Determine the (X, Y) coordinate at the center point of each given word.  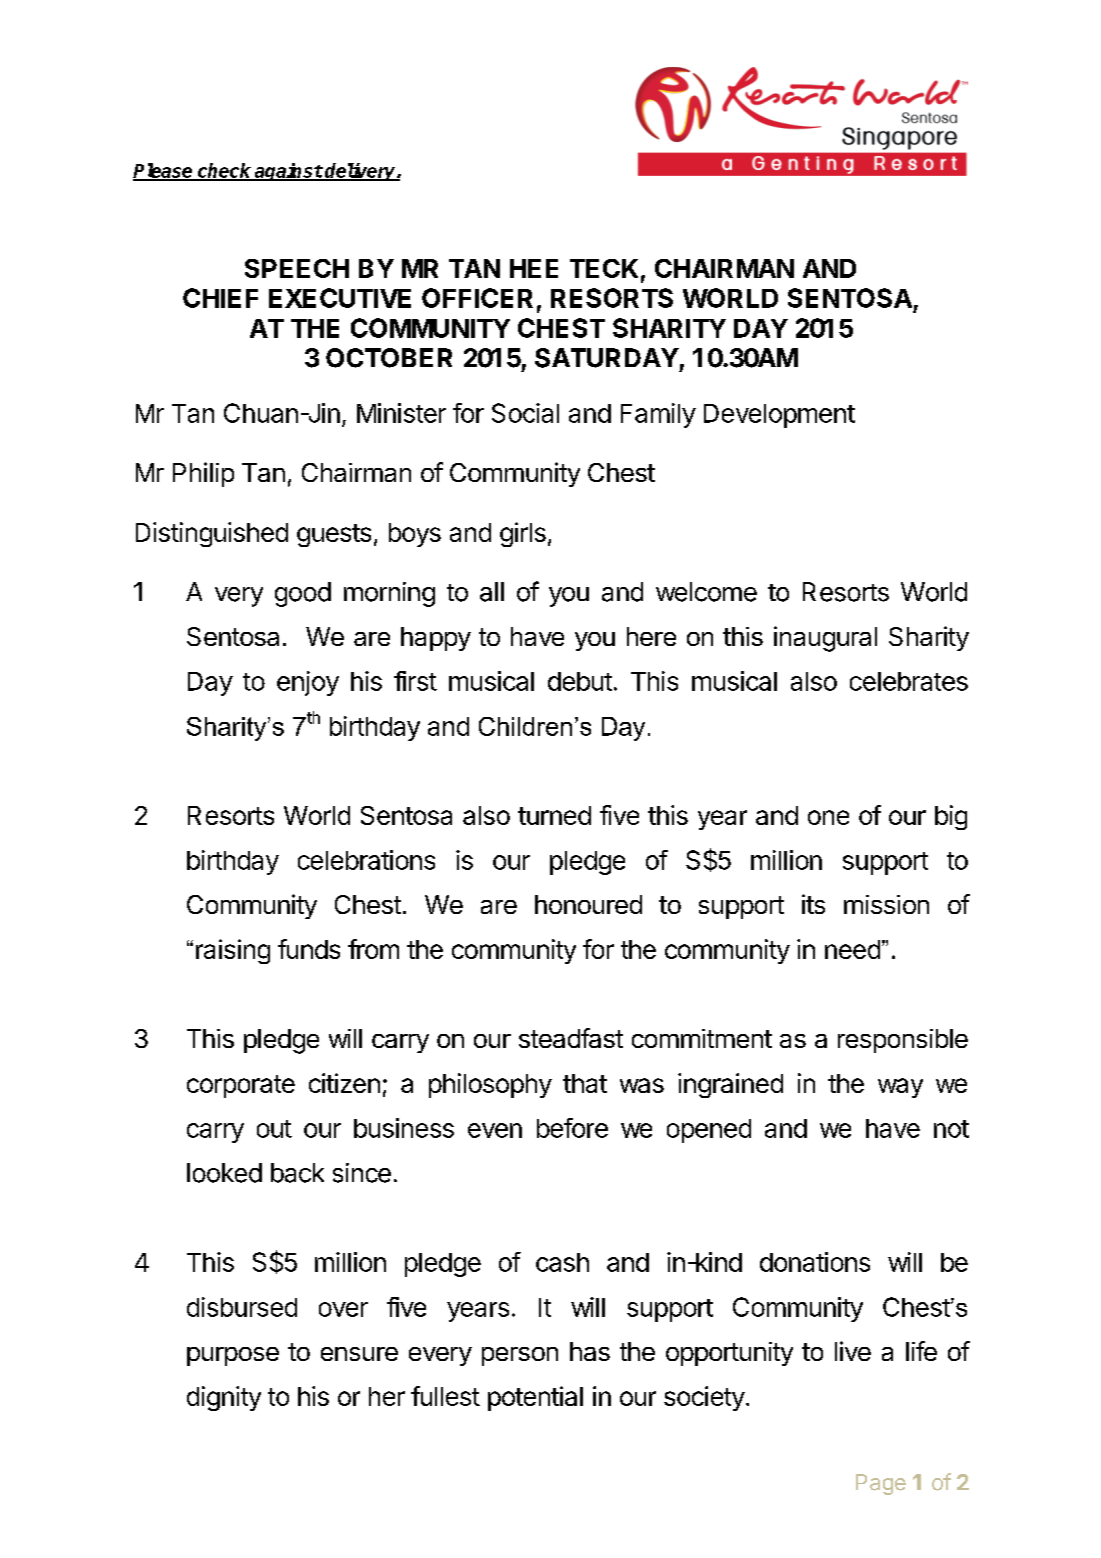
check (225, 171)
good (303, 594)
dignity (224, 1398)
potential (535, 1398)
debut (580, 681)
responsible (903, 1041)
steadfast (571, 1038)
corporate (241, 1086)
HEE (534, 268)
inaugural (825, 639)
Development (779, 416)
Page (881, 1484)
